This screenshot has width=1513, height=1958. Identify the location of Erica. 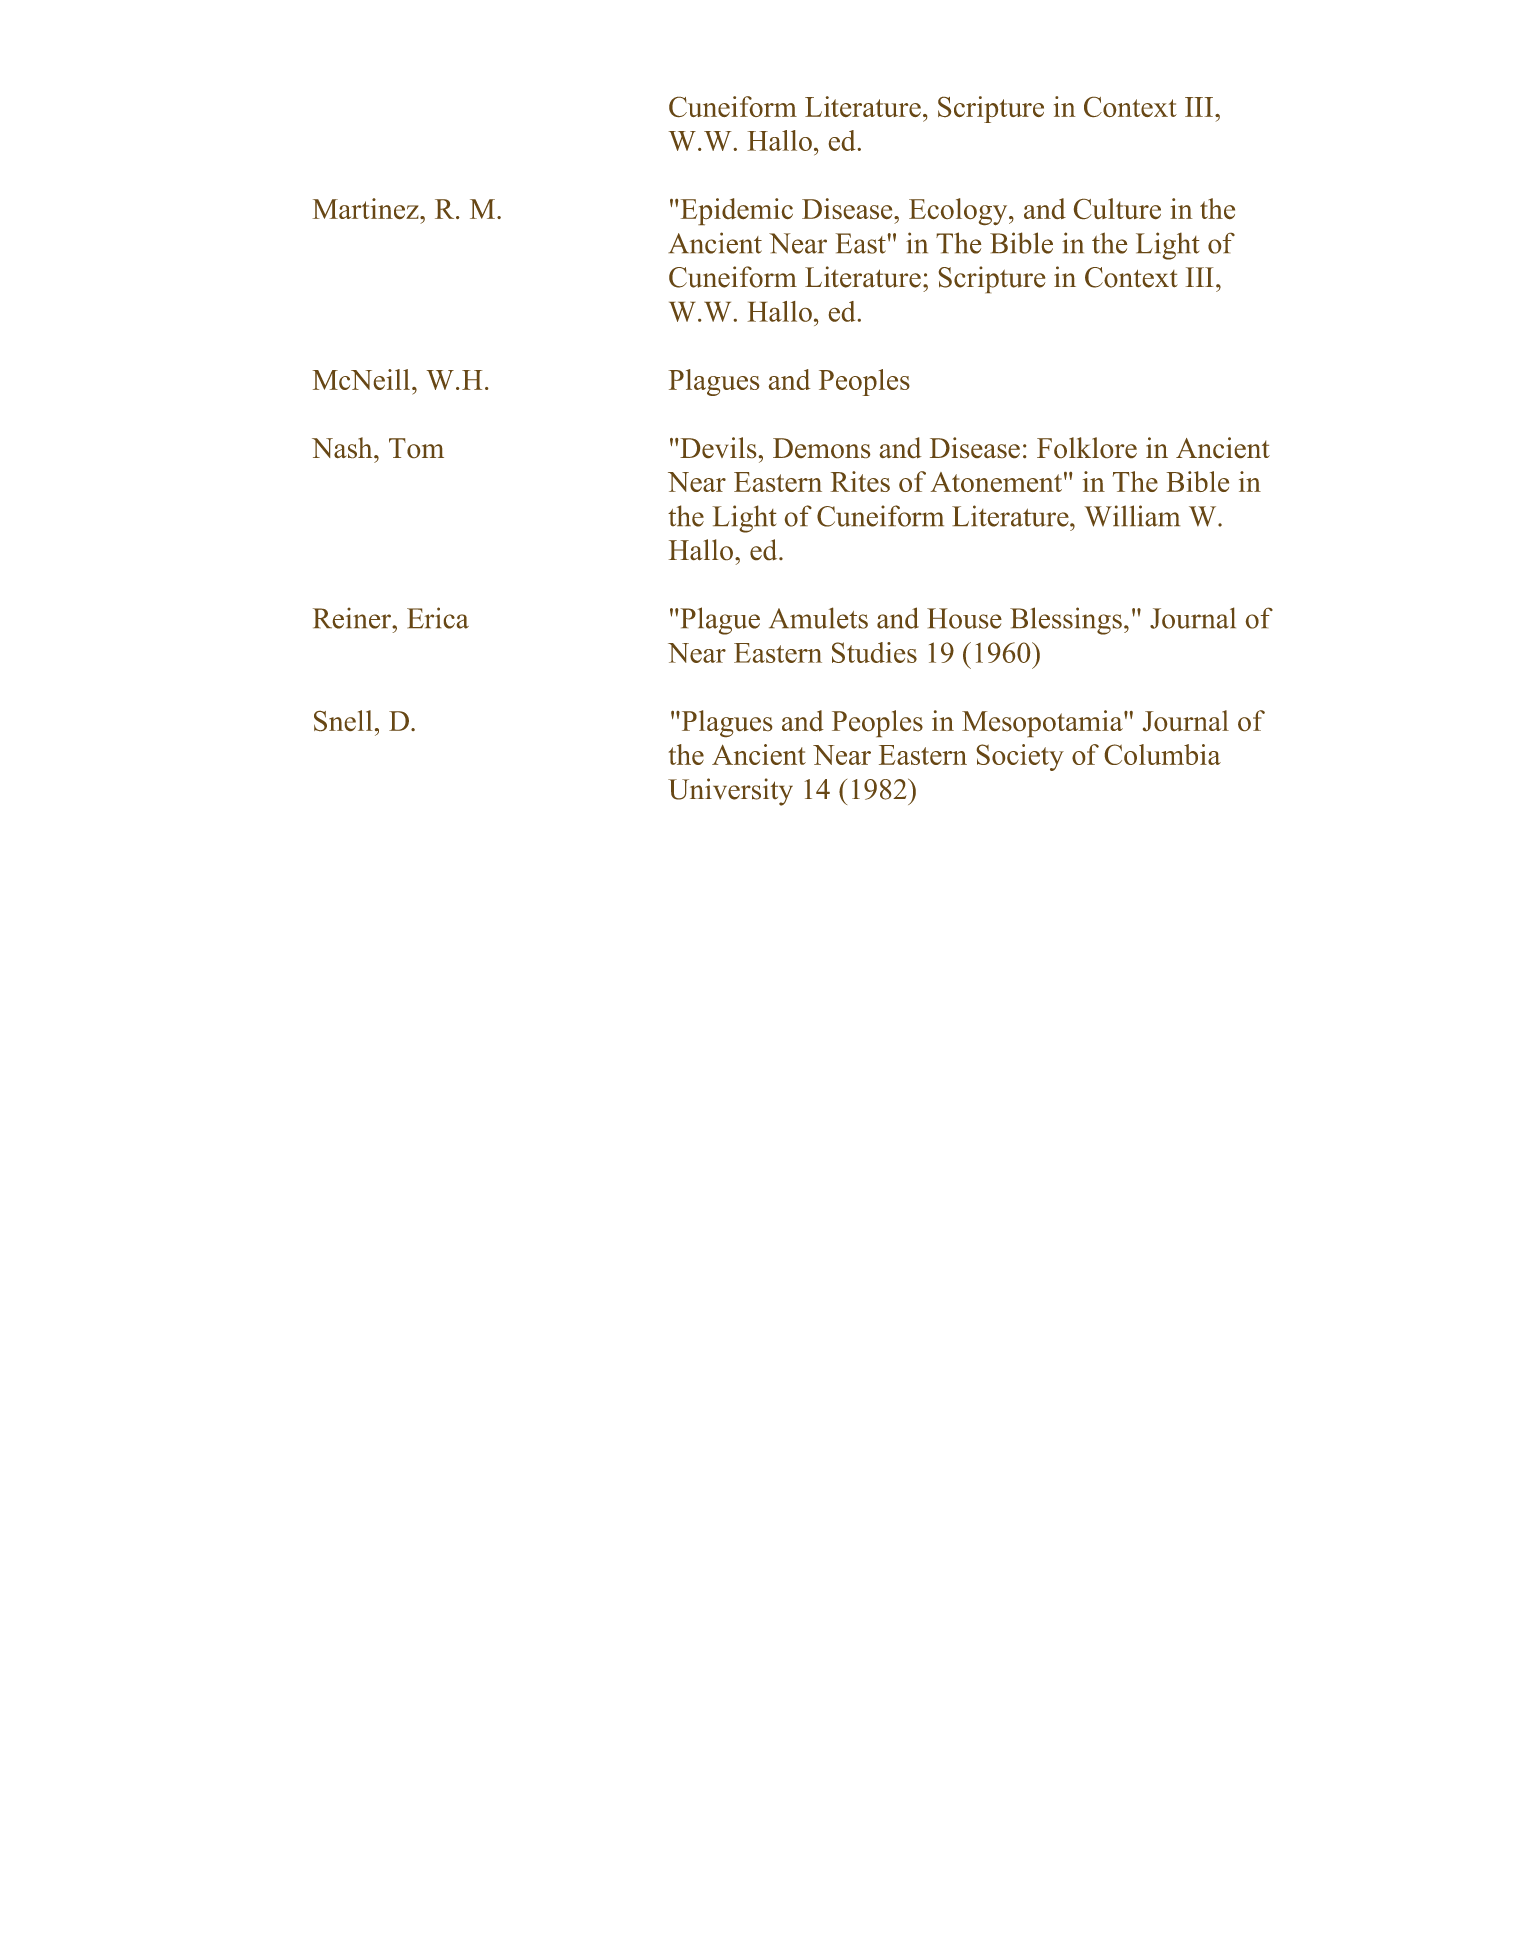
(438, 618).
